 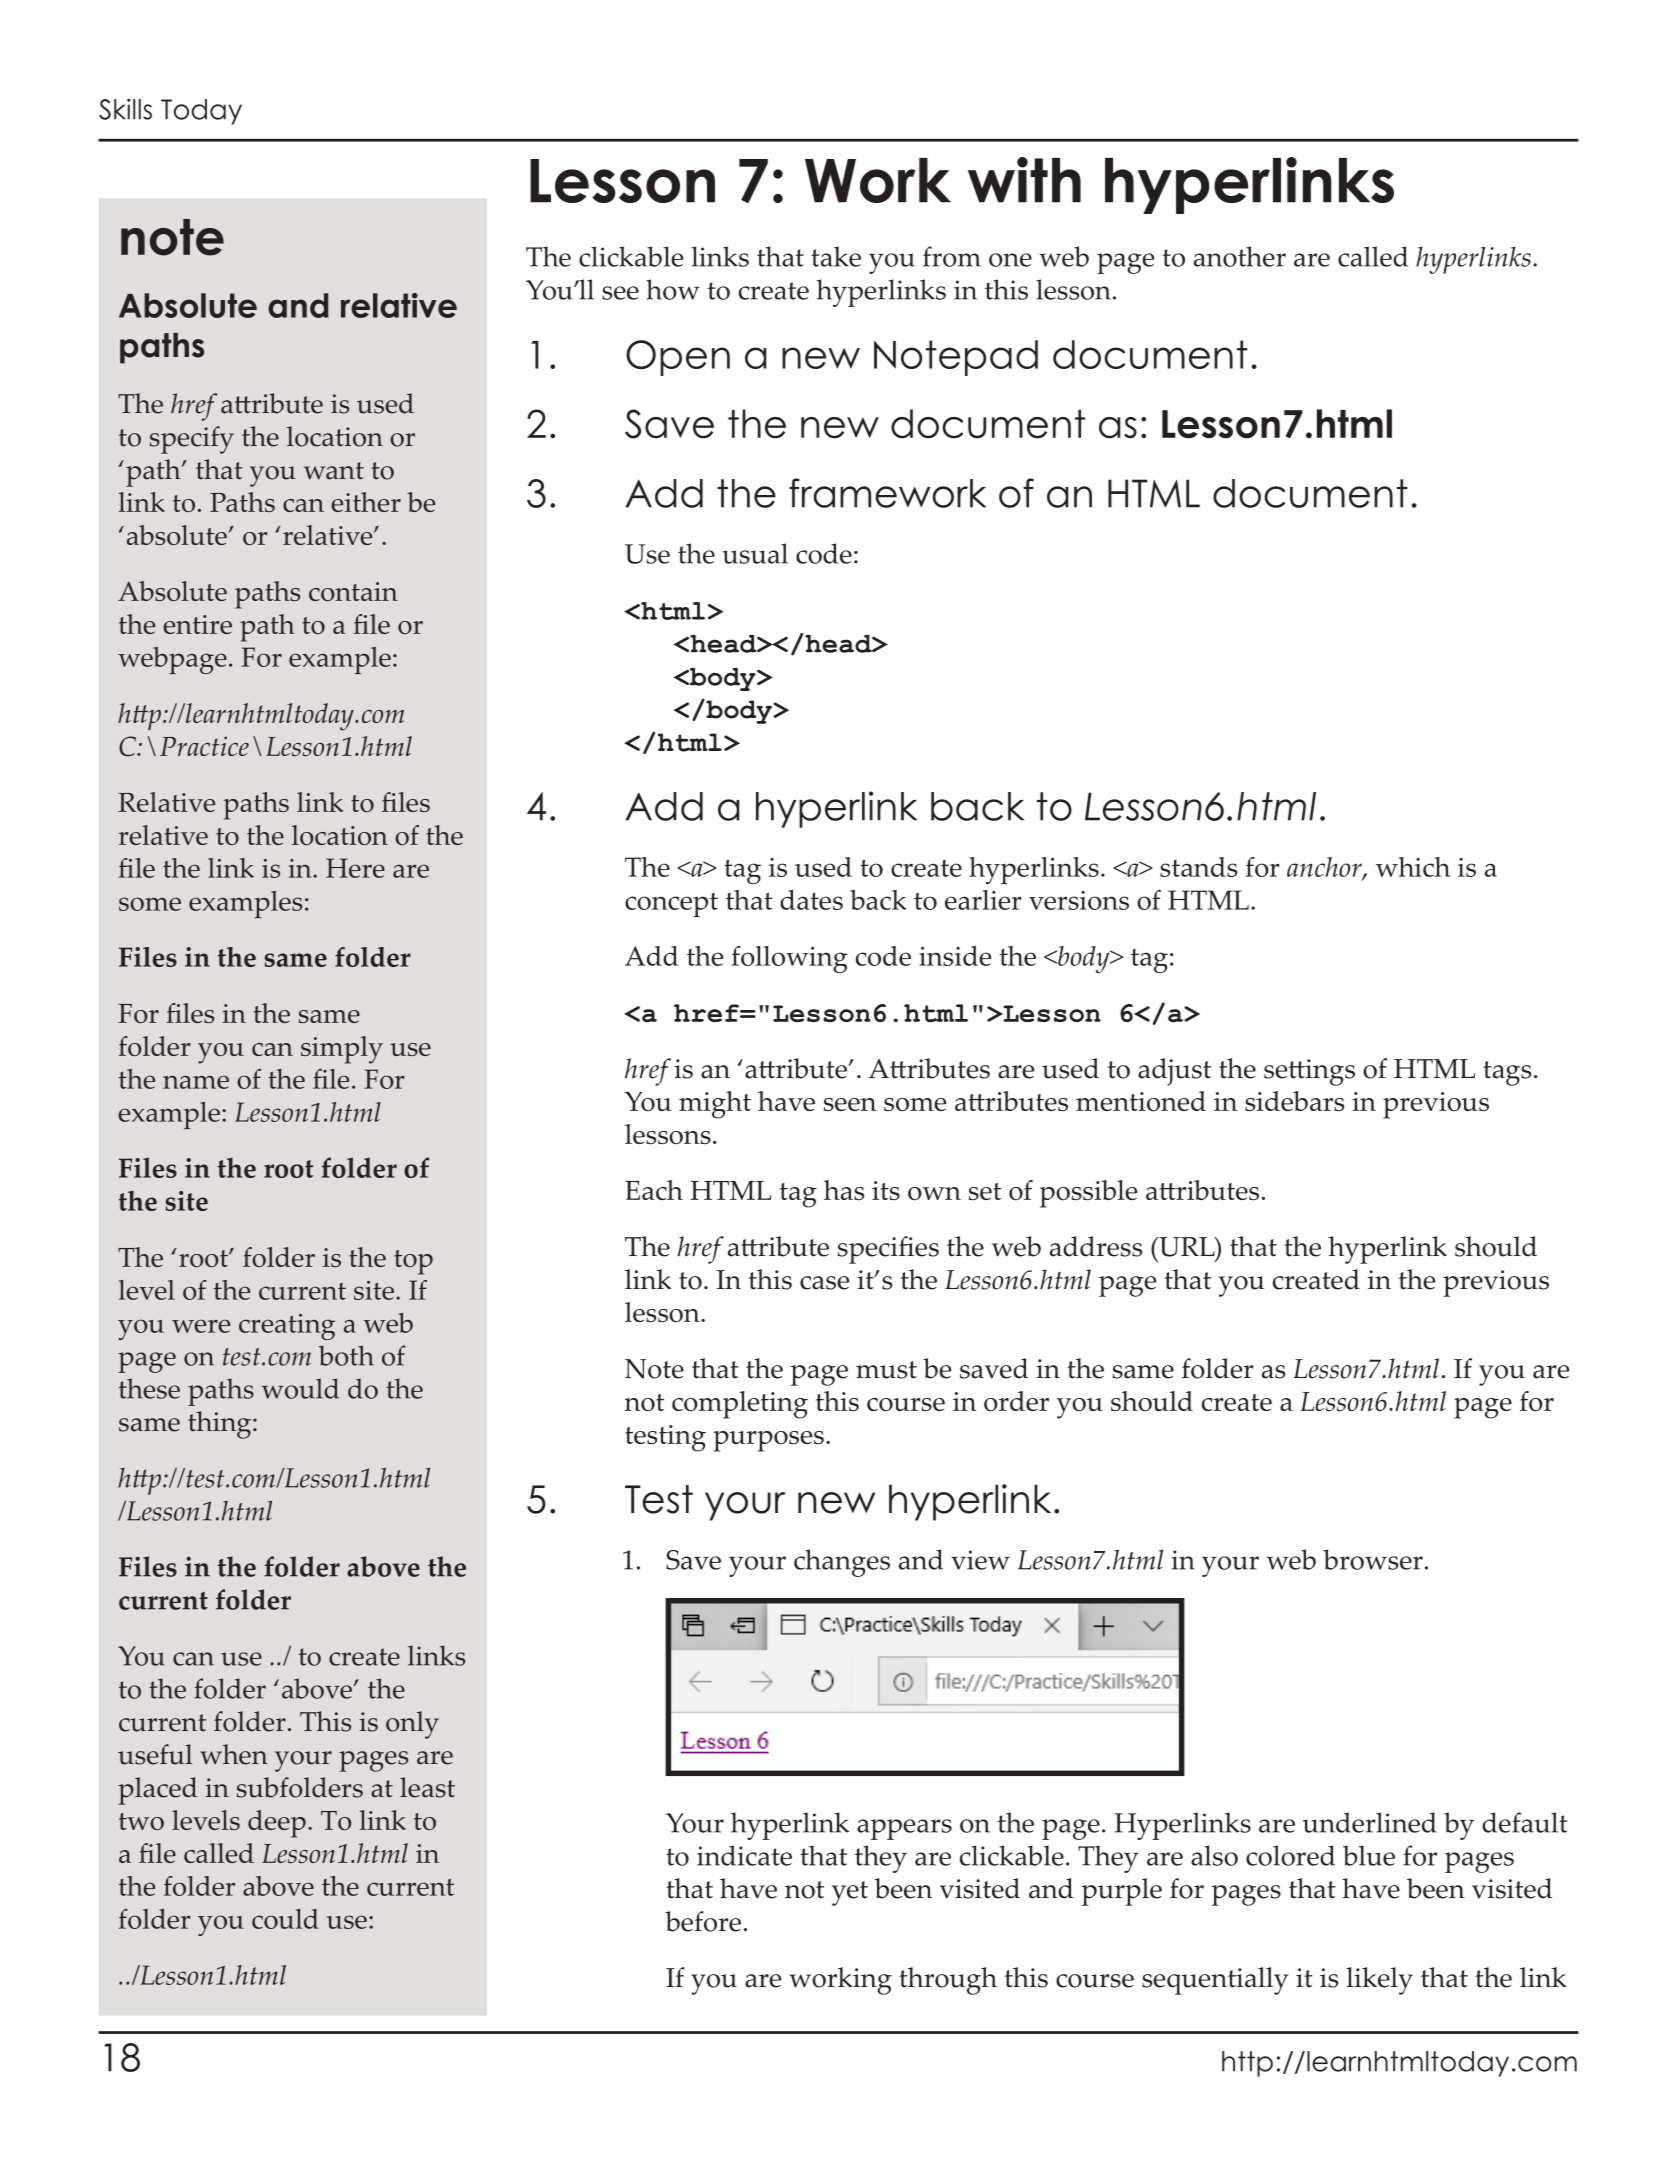 I want to click on Skills, so click(x=125, y=109).
